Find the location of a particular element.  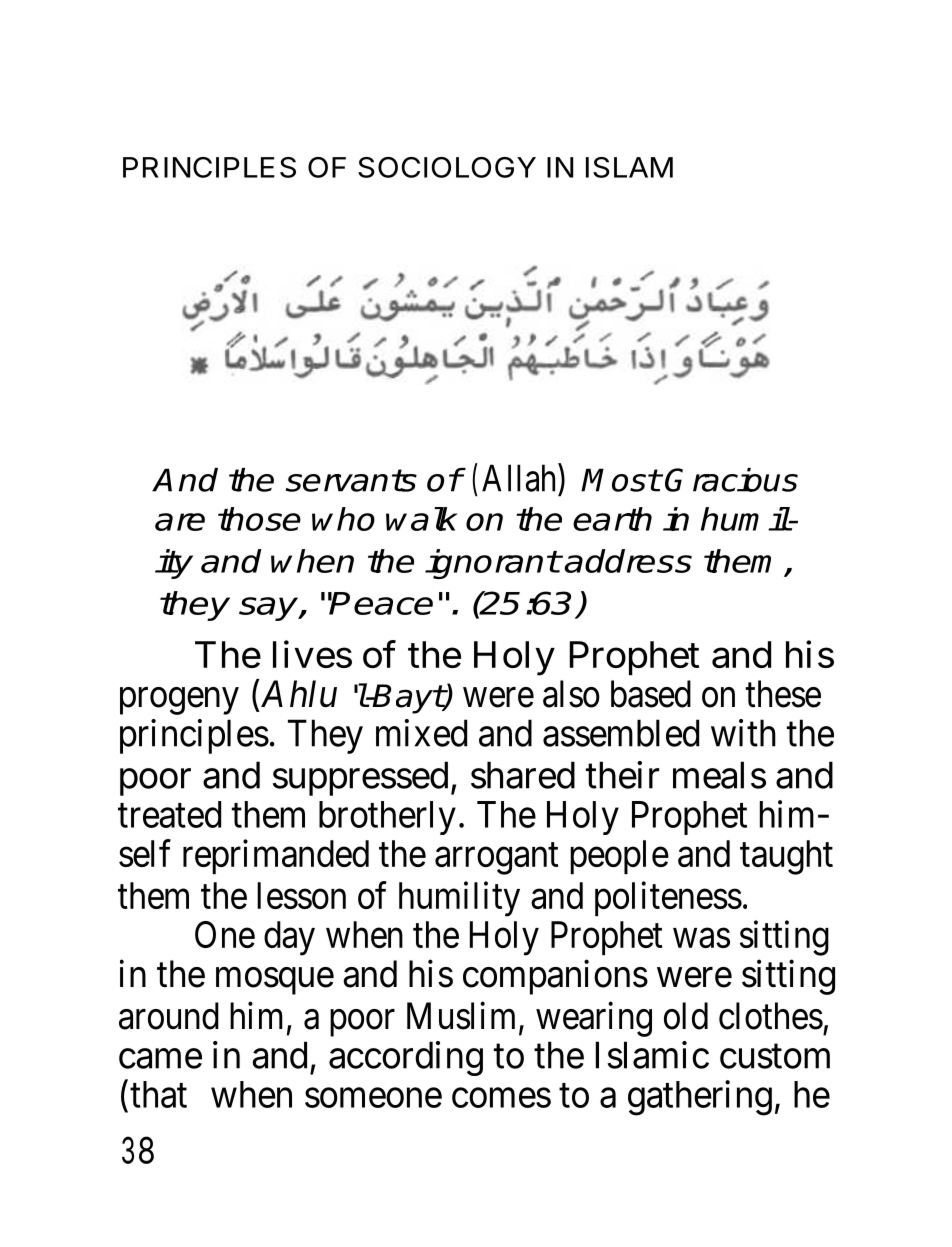

SOCIOLOGY is located at coordinates (447, 167).
